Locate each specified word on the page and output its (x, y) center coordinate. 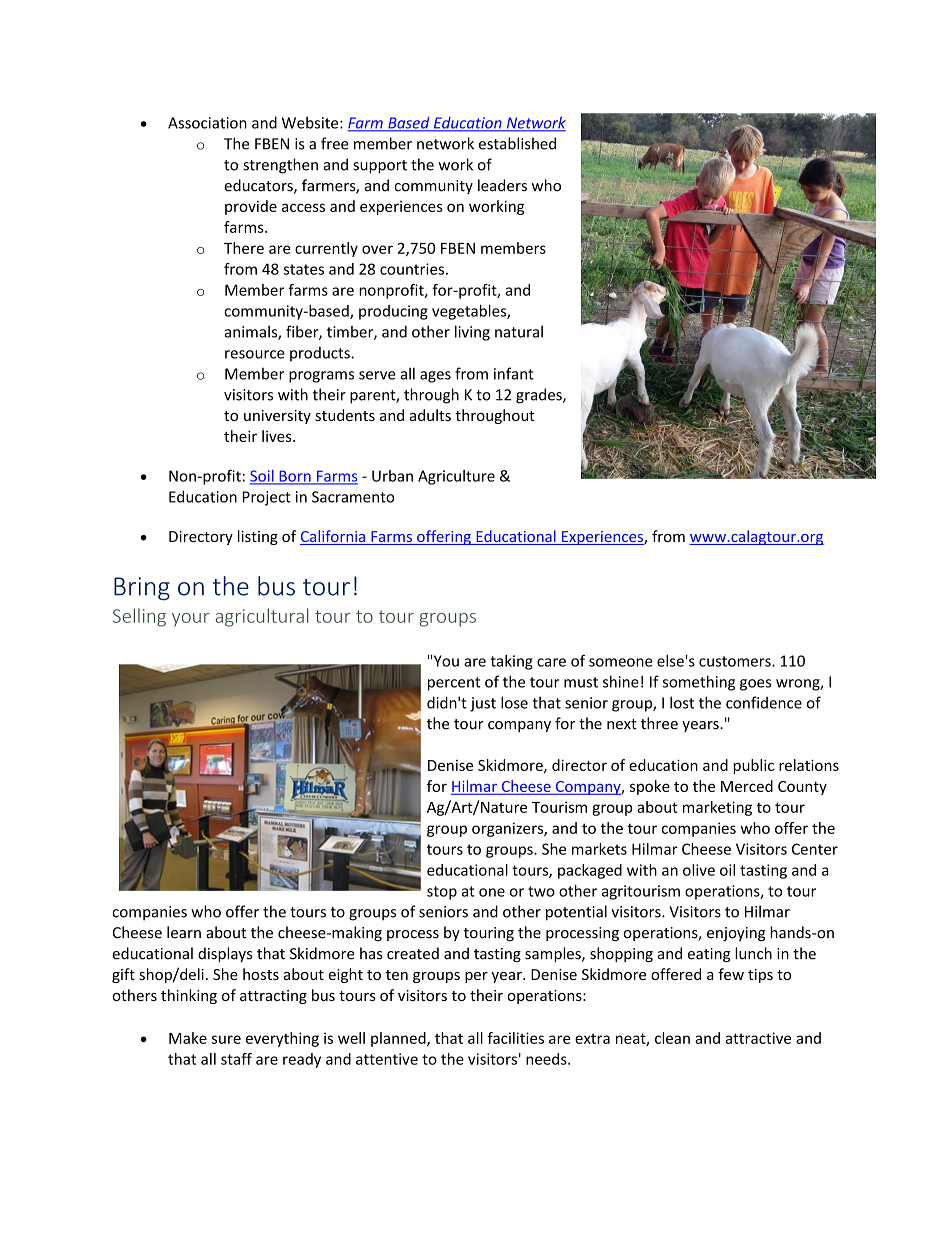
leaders (502, 185)
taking (511, 662)
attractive (758, 1038)
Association (207, 123)
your (191, 620)
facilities (515, 1038)
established (517, 143)
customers (736, 661)
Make (188, 1038)
